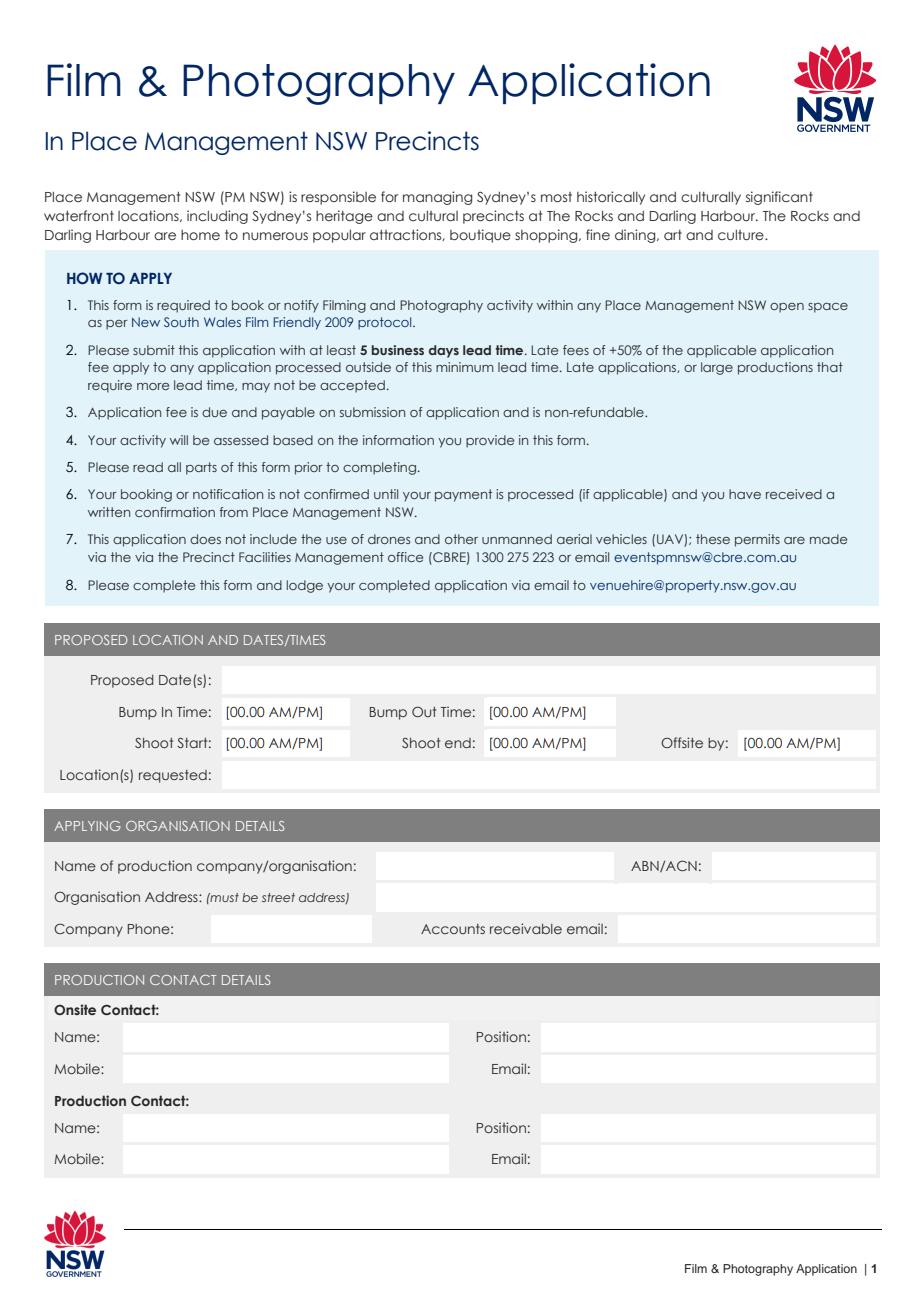  What do you see at coordinates (480, 236) in the screenshot?
I see `boutique` at bounding box center [480, 236].
